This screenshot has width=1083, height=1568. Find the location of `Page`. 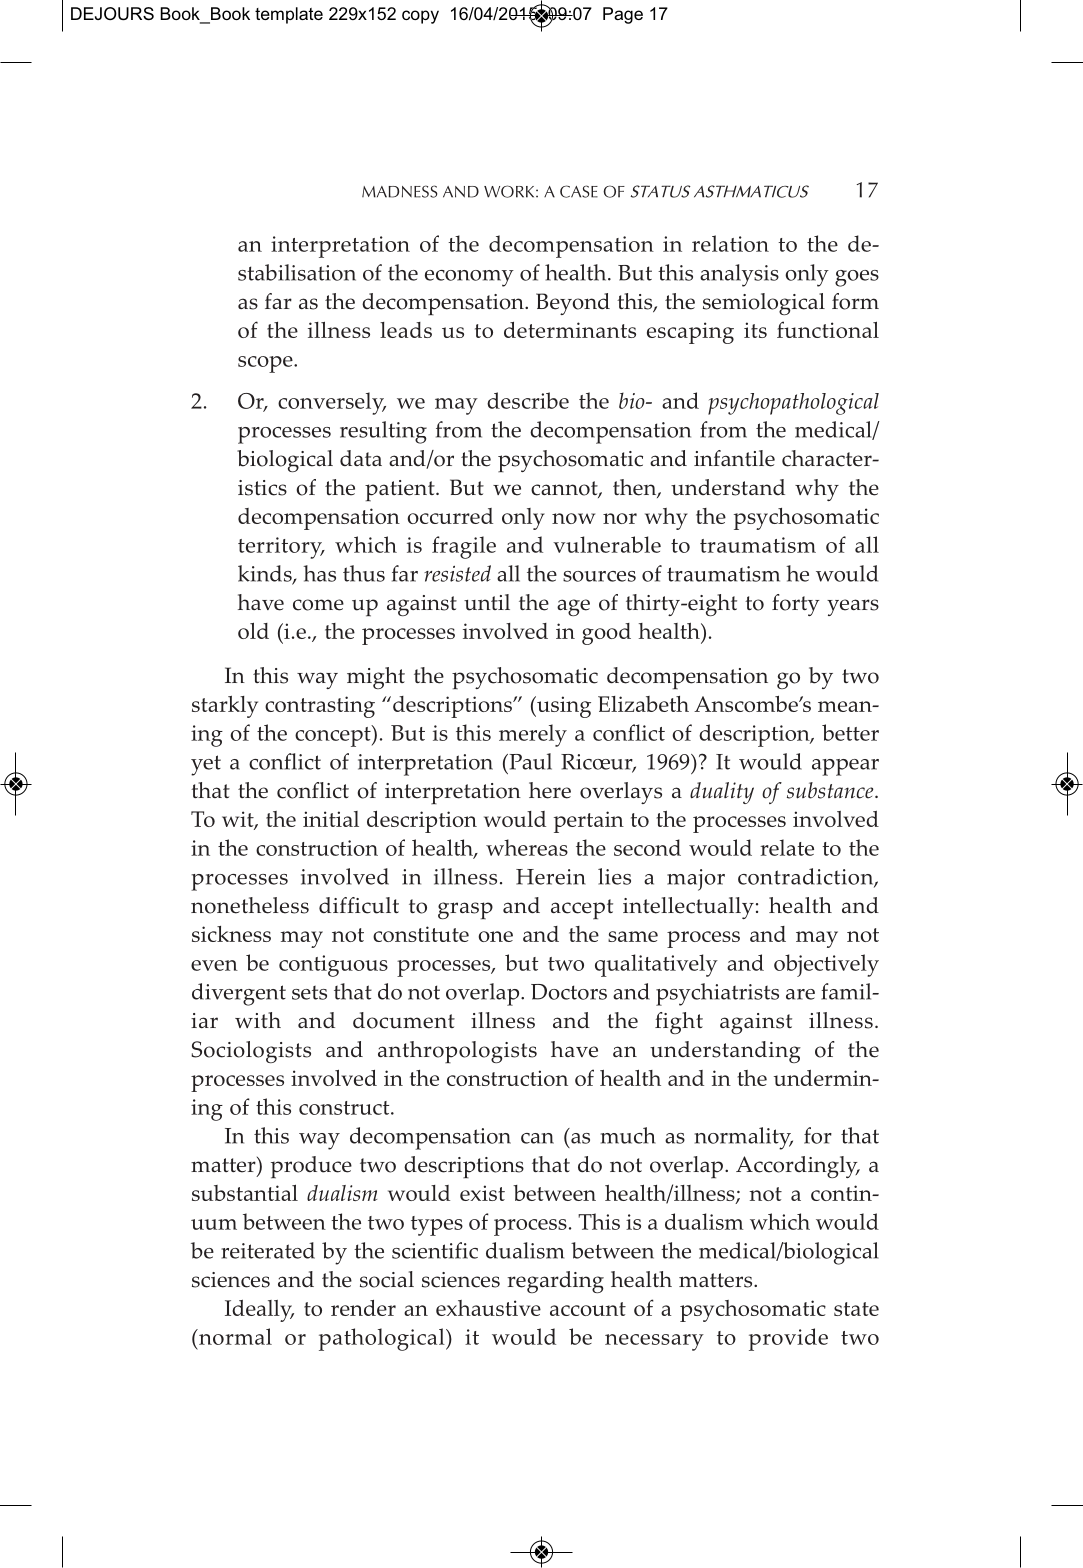

Page is located at coordinates (623, 15).
